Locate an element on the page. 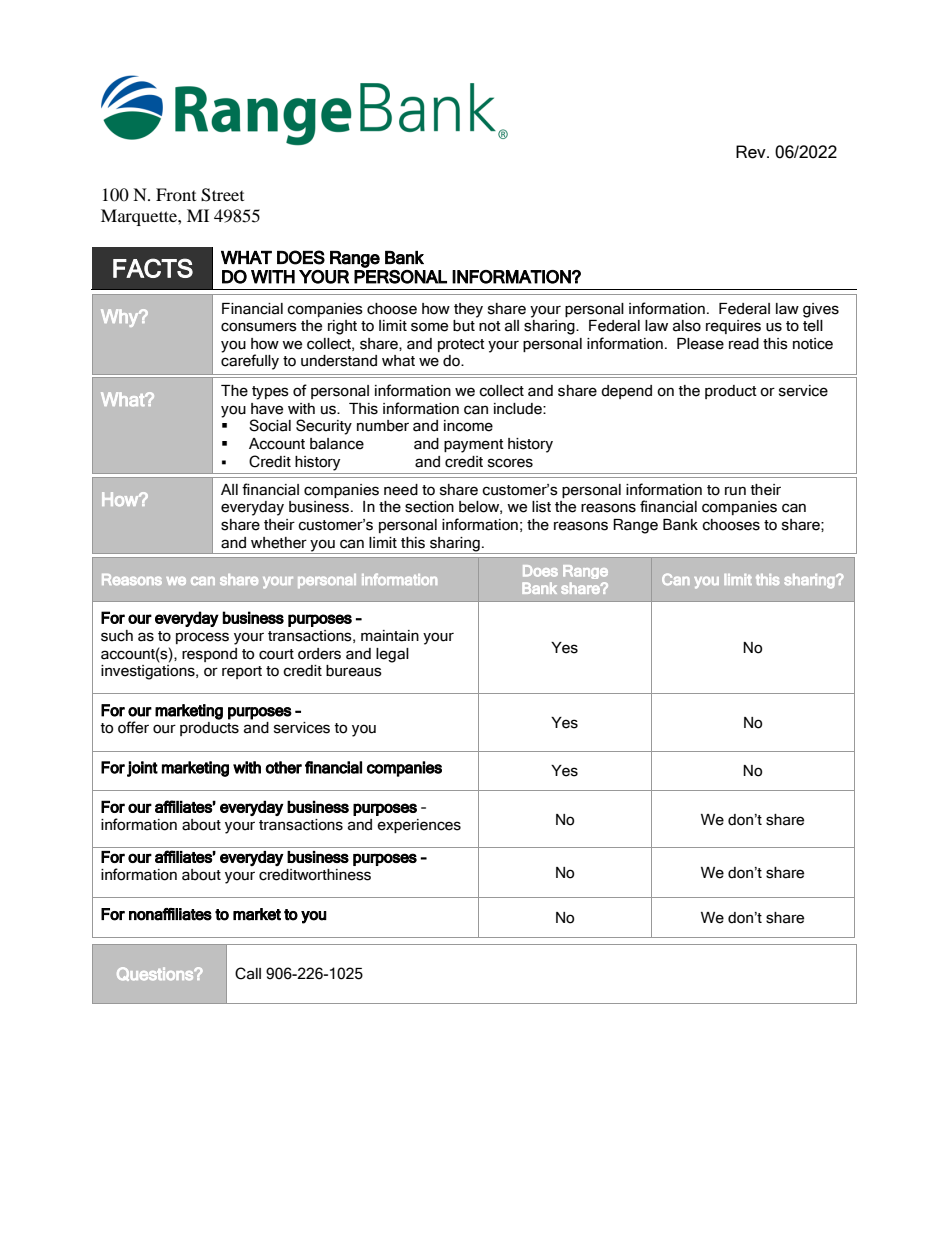  legal is located at coordinates (392, 655).
